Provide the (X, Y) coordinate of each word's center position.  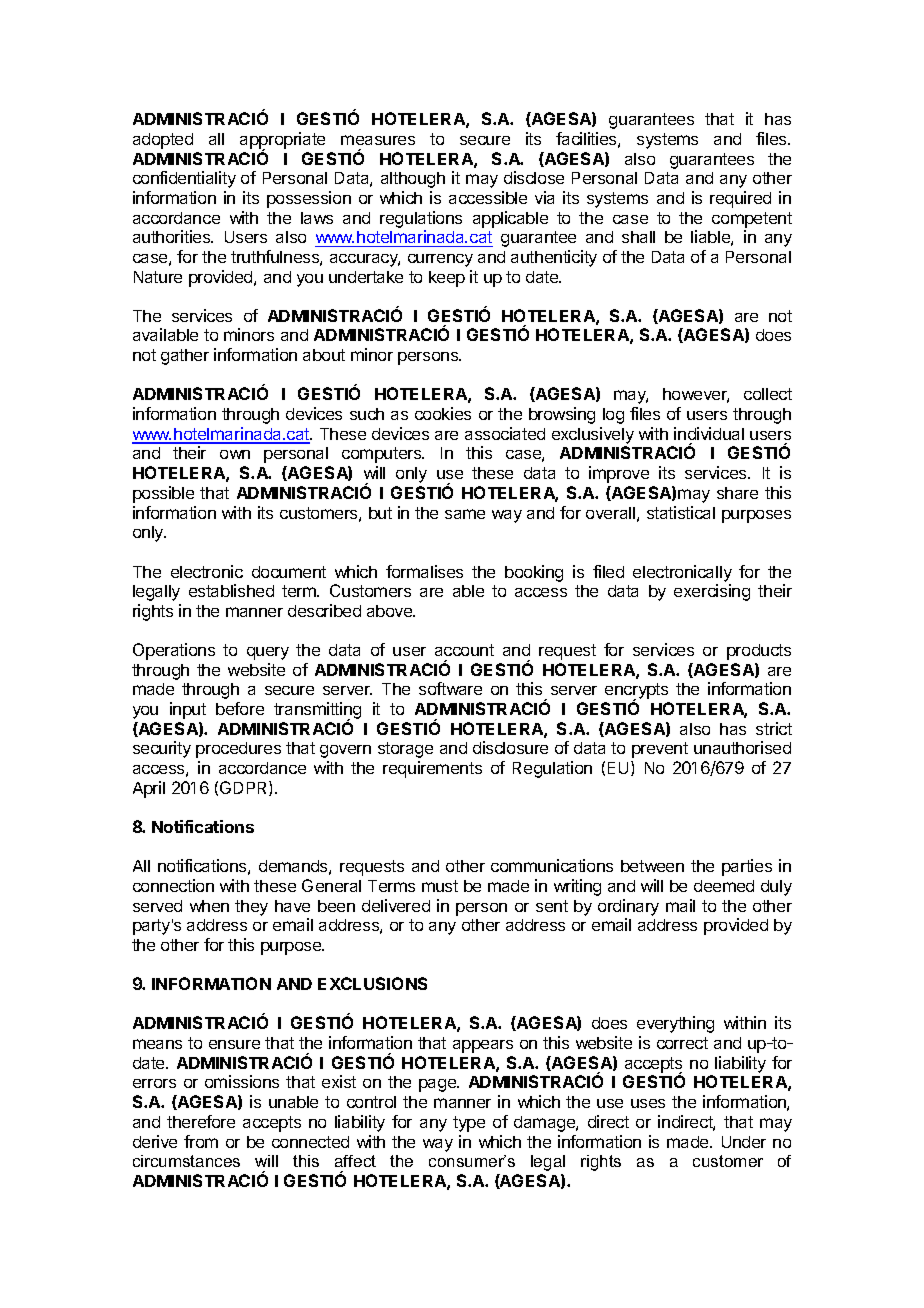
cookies (443, 413)
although (413, 180)
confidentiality (184, 179)
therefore (201, 1121)
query (268, 653)
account (464, 650)
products (759, 652)
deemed (724, 886)
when (209, 906)
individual (709, 433)
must (440, 886)
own (235, 454)
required (740, 199)
